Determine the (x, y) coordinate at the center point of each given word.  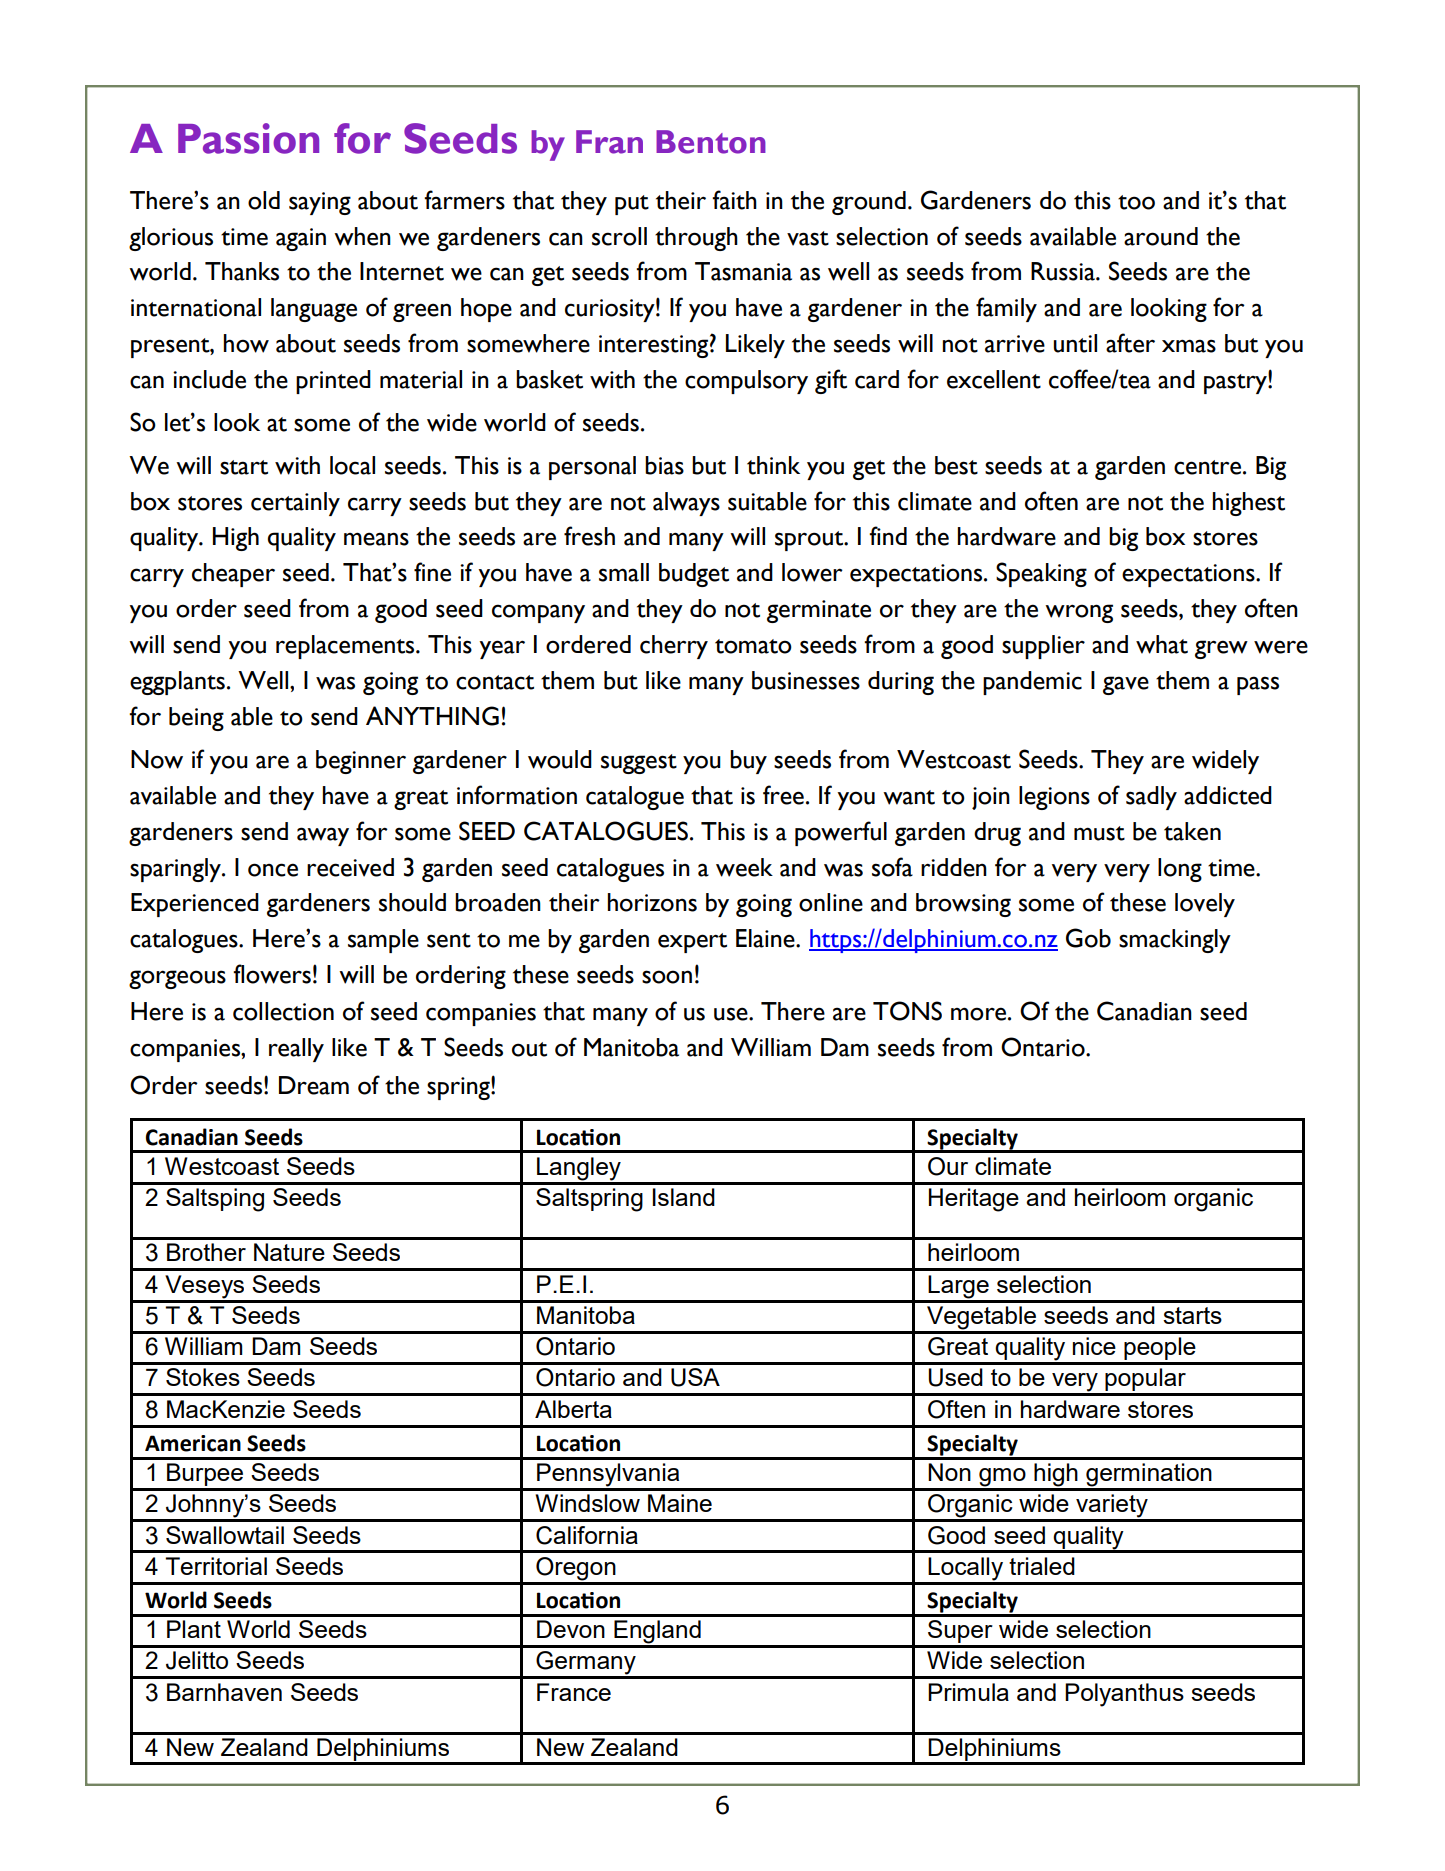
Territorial (216, 1566)
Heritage (974, 1200)
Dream (314, 1085)
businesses (806, 680)
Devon (571, 1629)
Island (684, 1197)
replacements (346, 647)
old (264, 200)
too (1136, 202)
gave (1126, 685)
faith (734, 200)
